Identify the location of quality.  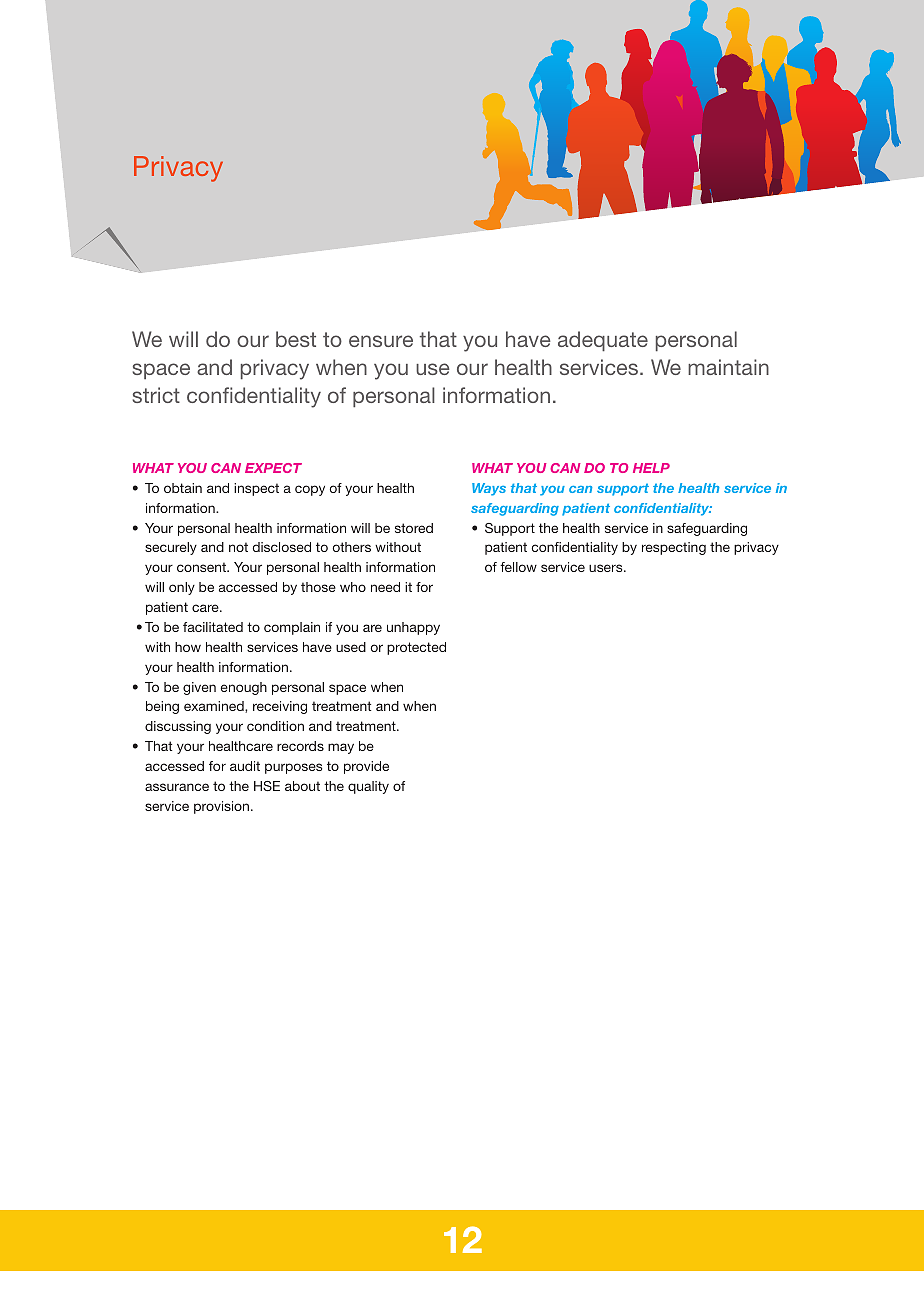
(368, 787).
